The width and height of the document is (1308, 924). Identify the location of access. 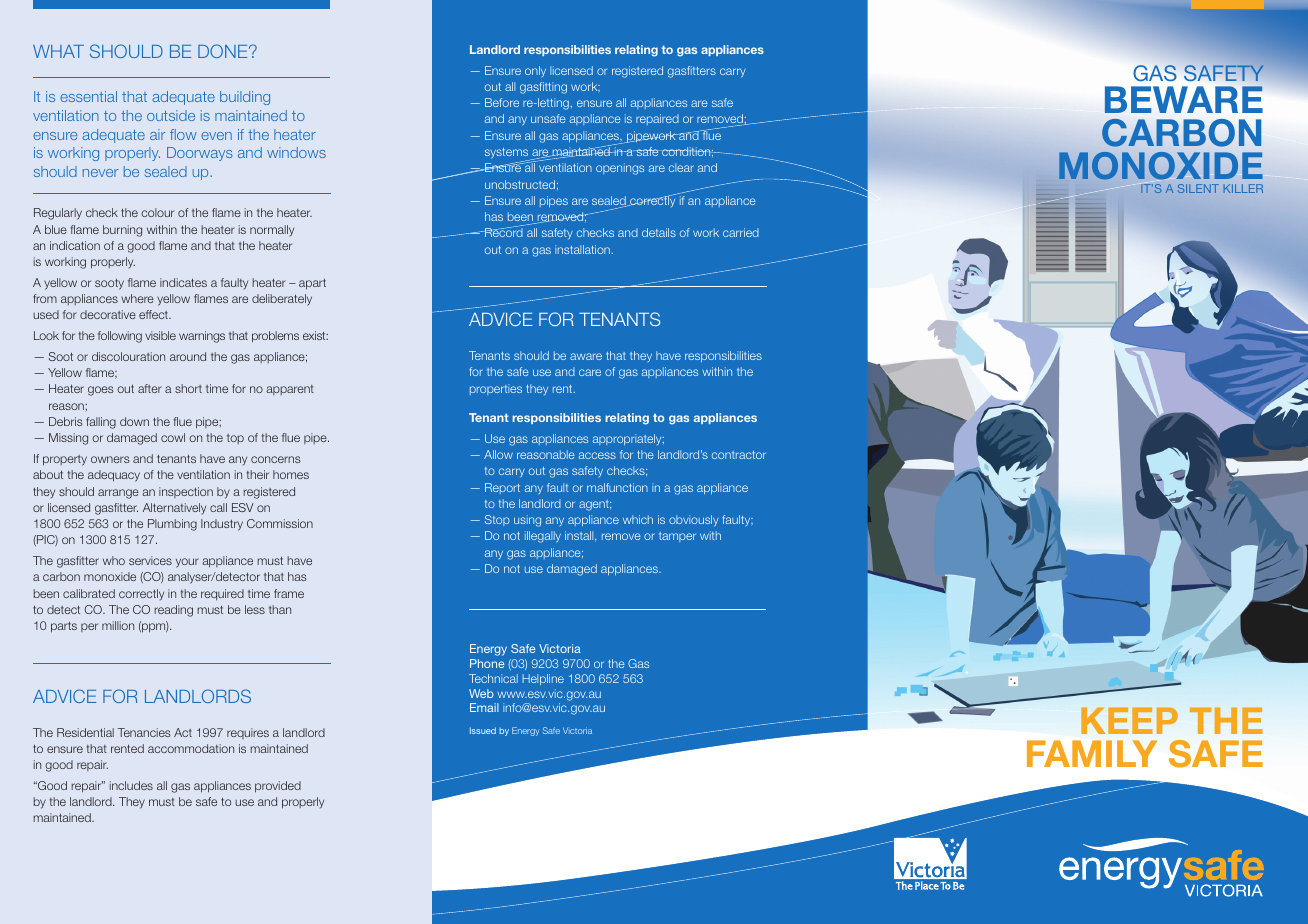
(597, 455).
